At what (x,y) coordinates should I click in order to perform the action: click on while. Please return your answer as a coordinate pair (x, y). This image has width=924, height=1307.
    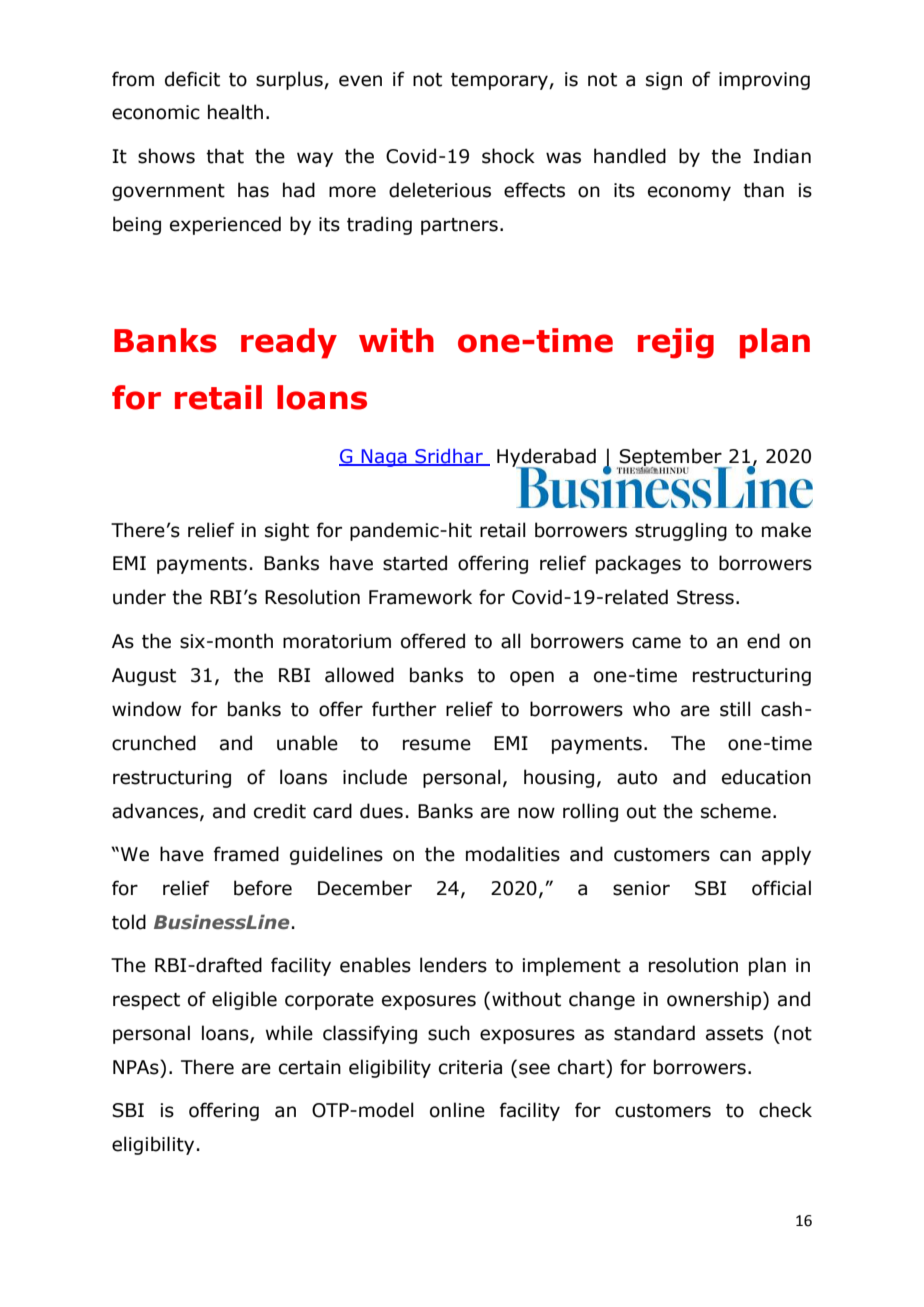
    Looking at the image, I should click on (289, 1033).
